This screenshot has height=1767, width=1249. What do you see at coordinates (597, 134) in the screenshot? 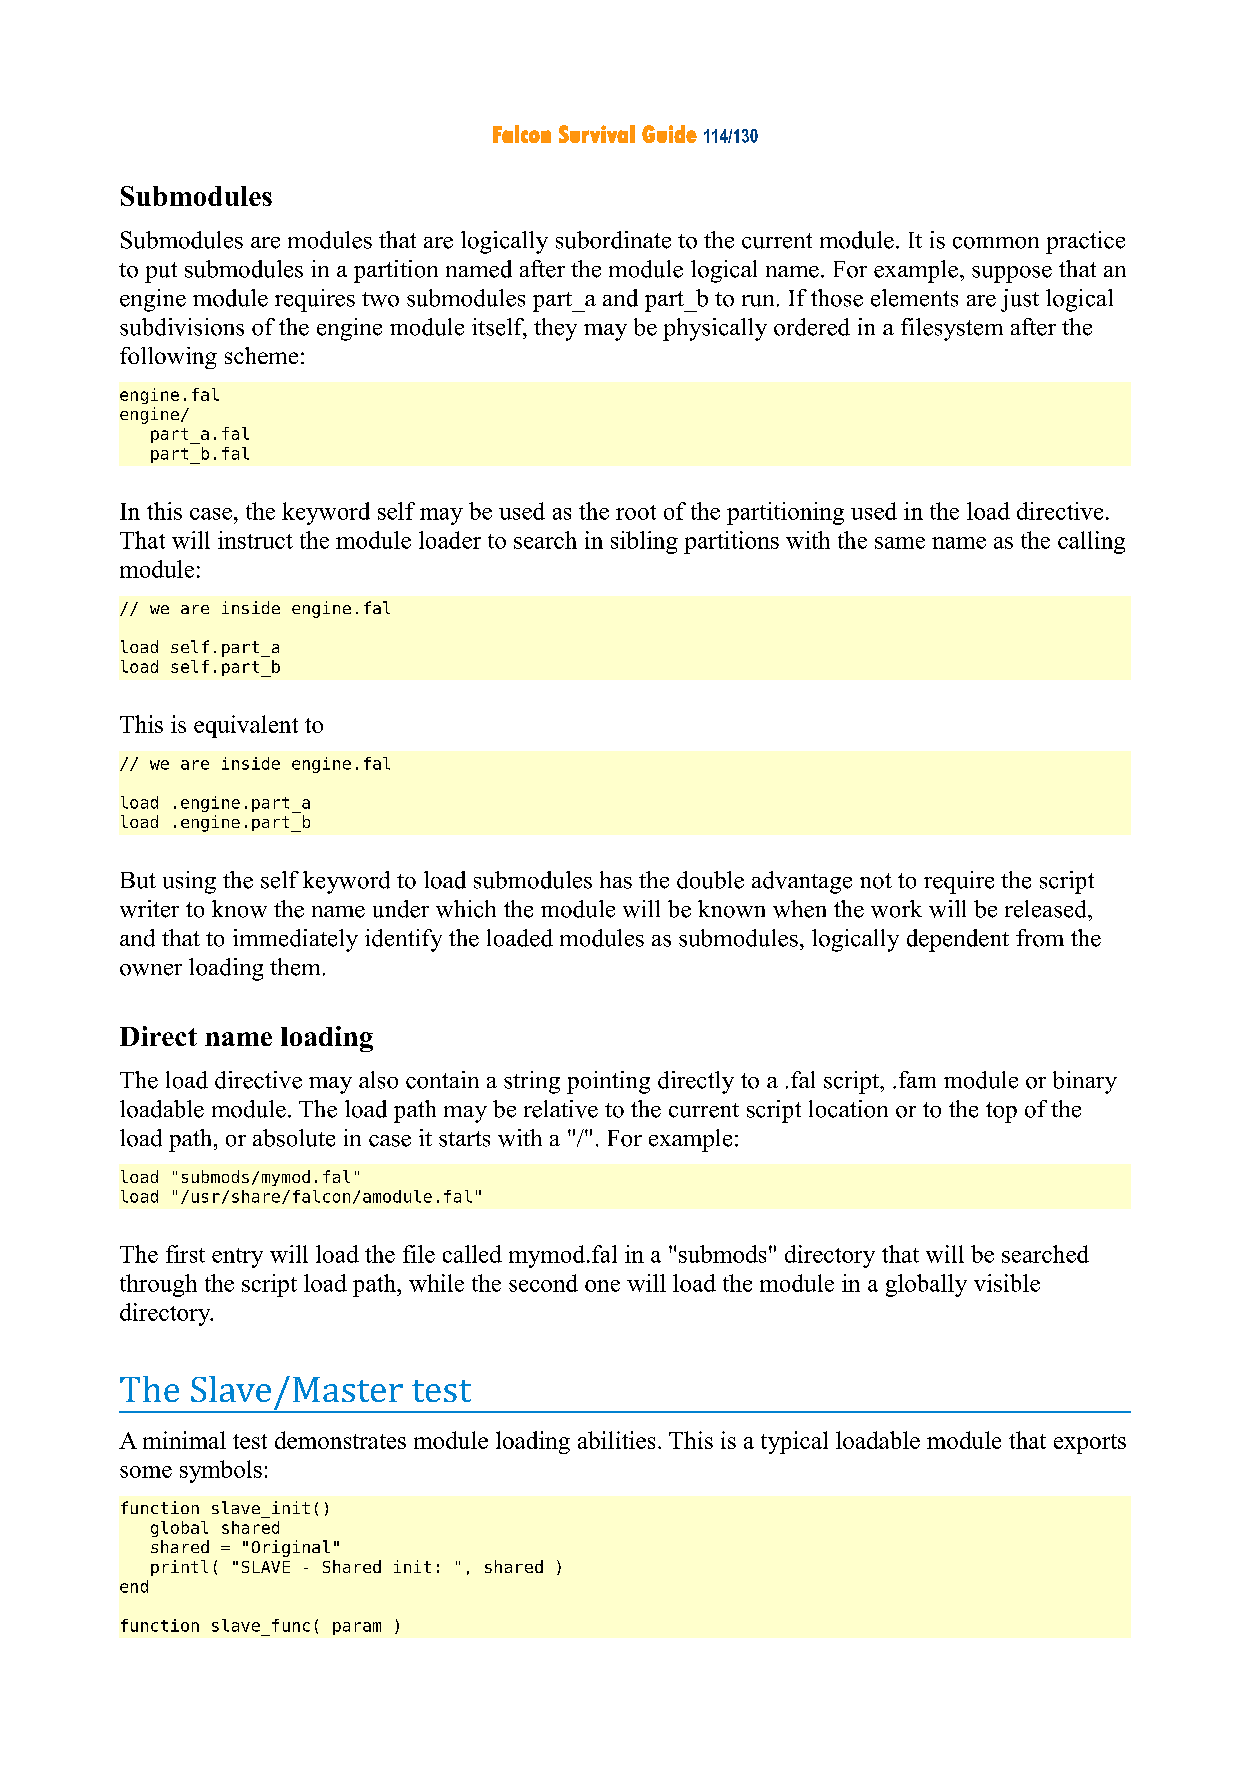
I see `Survival` at bounding box center [597, 134].
